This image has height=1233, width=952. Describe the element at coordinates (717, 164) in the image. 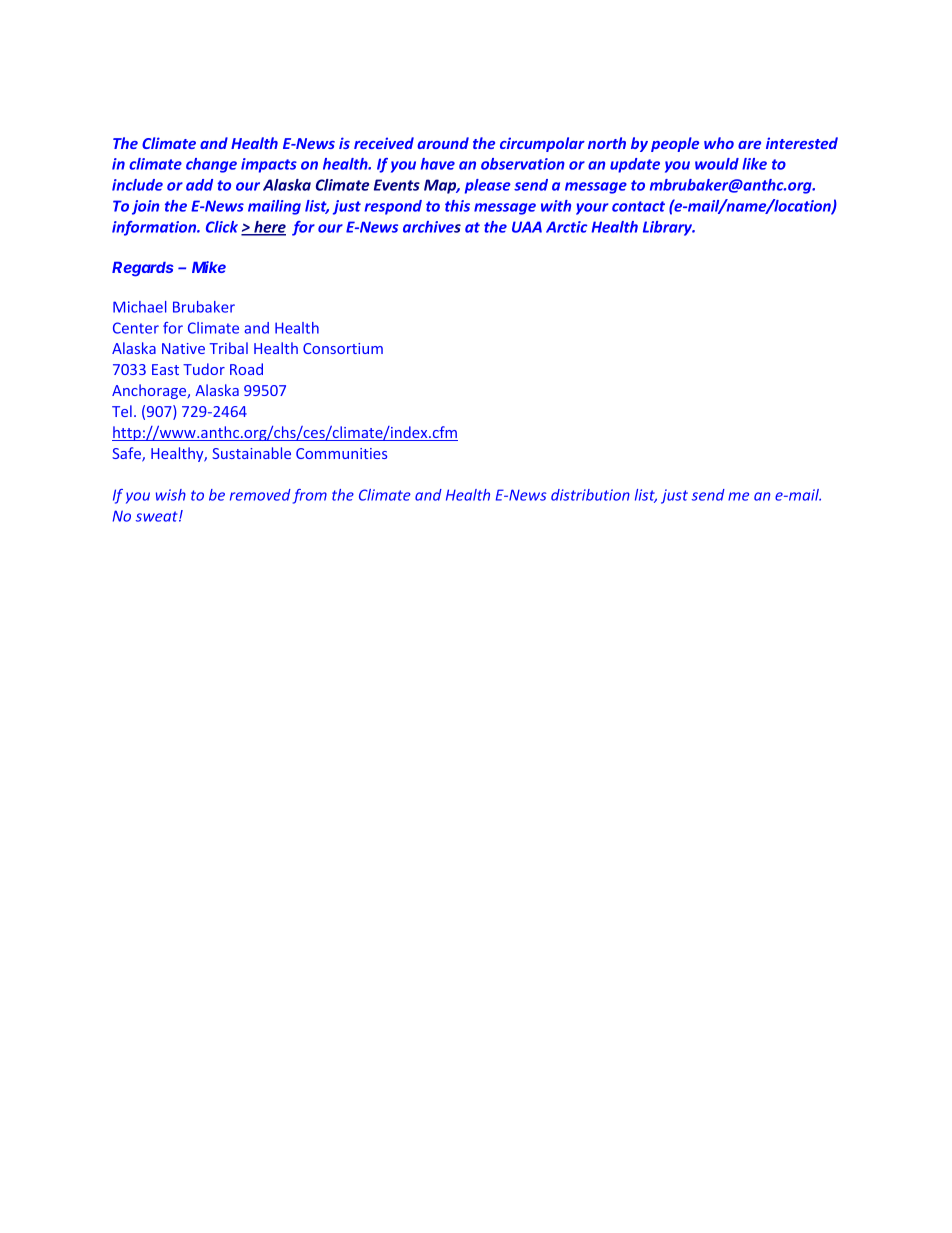

I see `would` at that location.
